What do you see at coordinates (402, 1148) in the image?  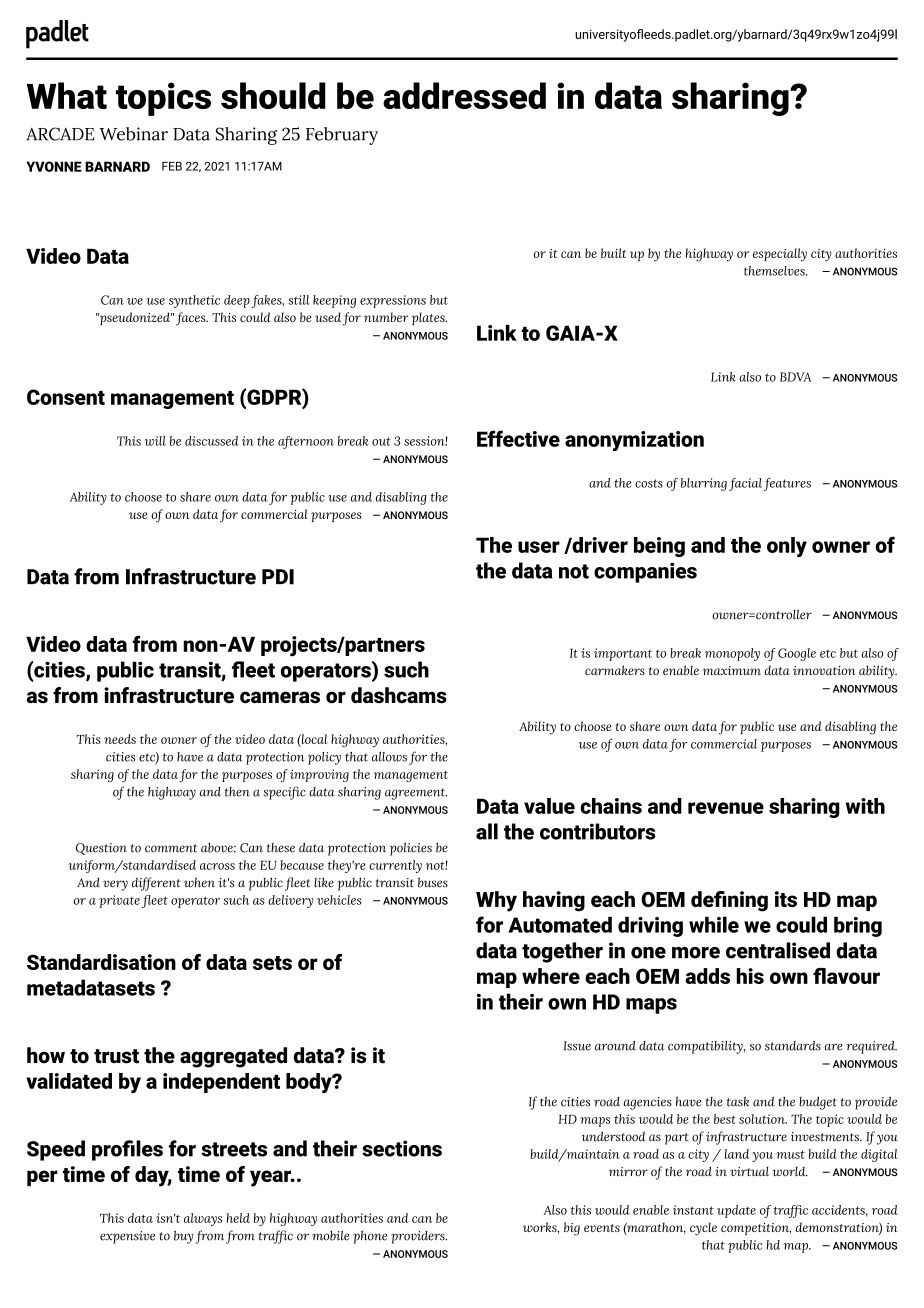 I see `sections` at bounding box center [402, 1148].
